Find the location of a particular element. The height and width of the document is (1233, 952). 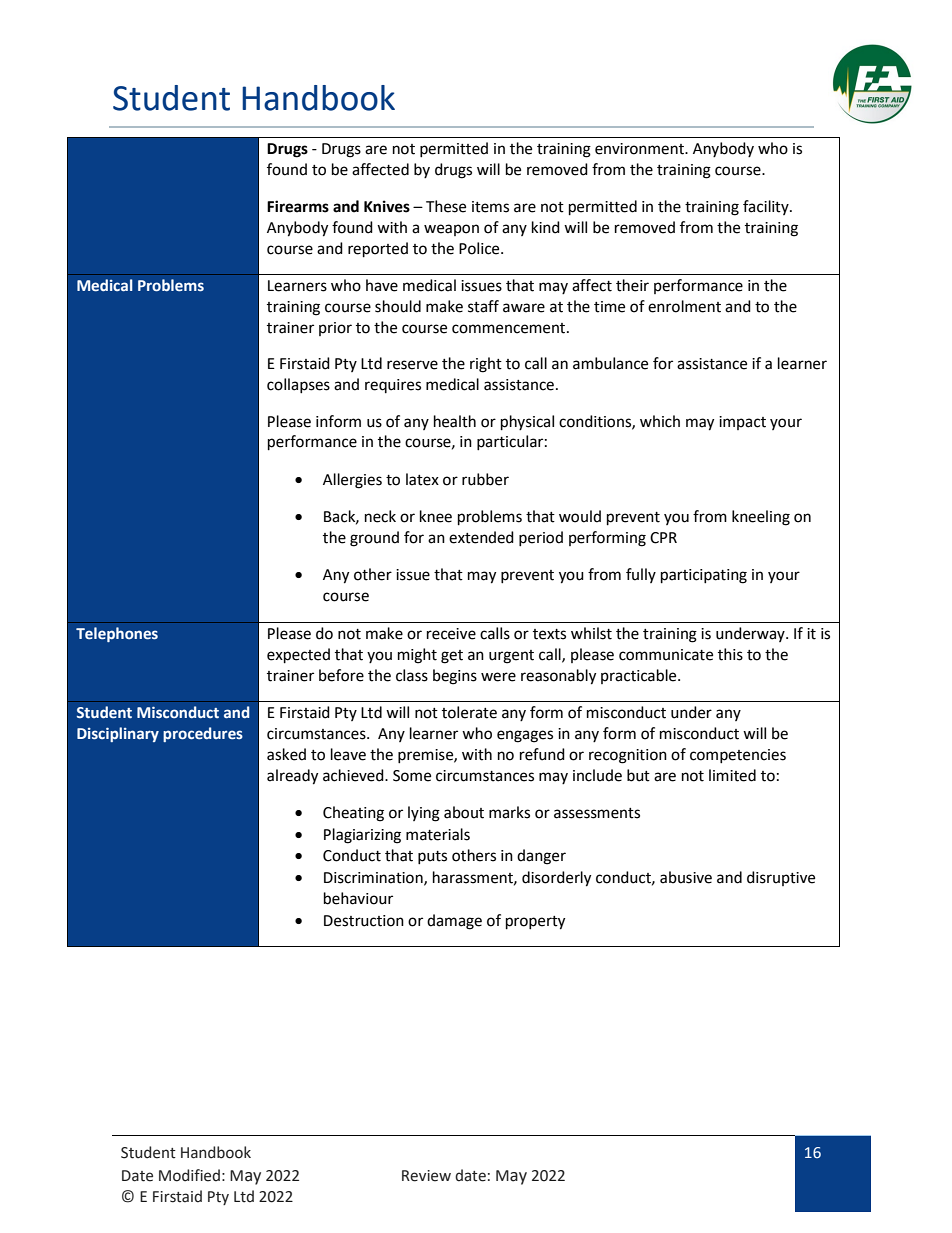

Telephones is located at coordinates (117, 634).
